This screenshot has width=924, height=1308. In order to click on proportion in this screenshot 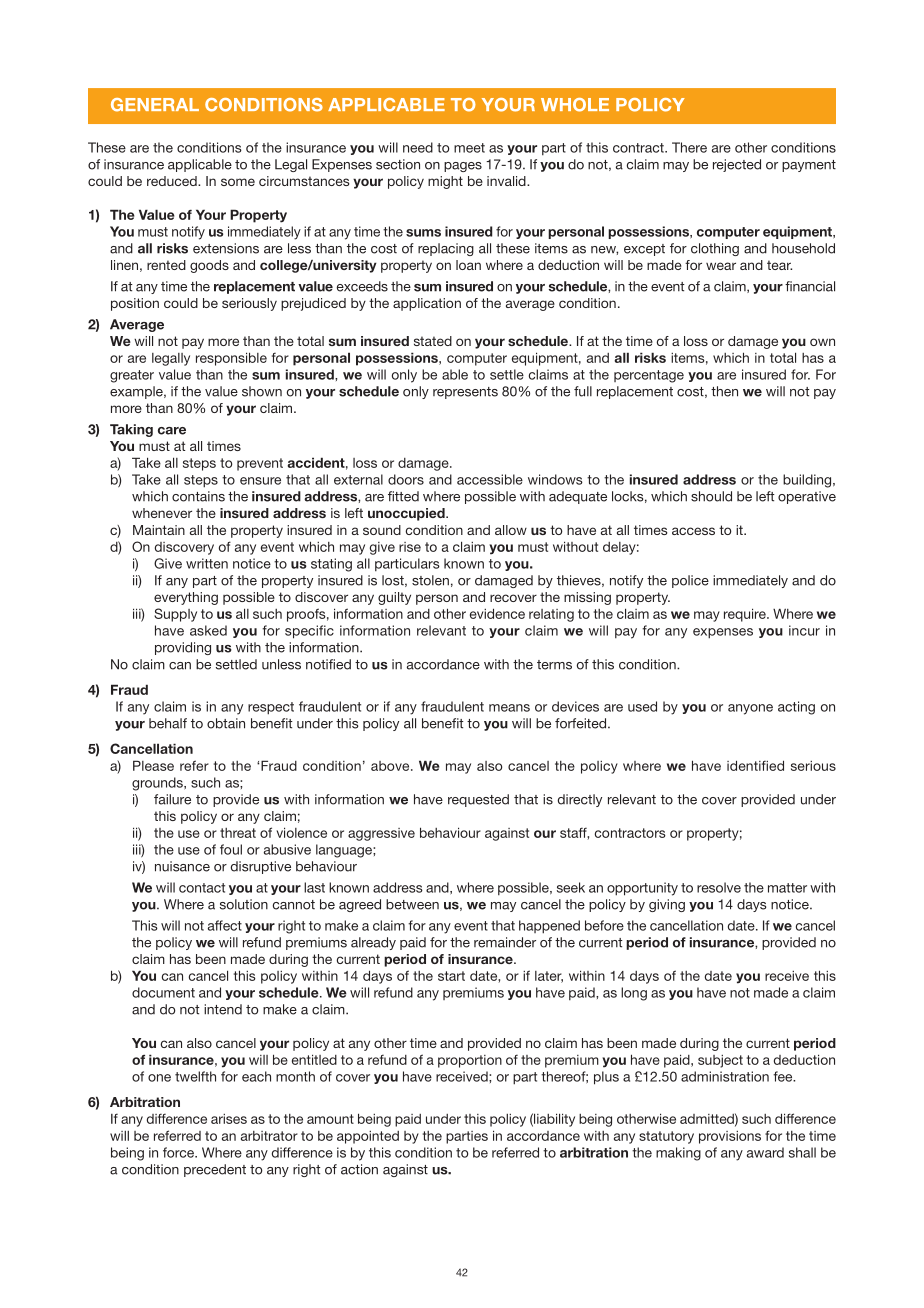, I will do `click(470, 1061)`.
